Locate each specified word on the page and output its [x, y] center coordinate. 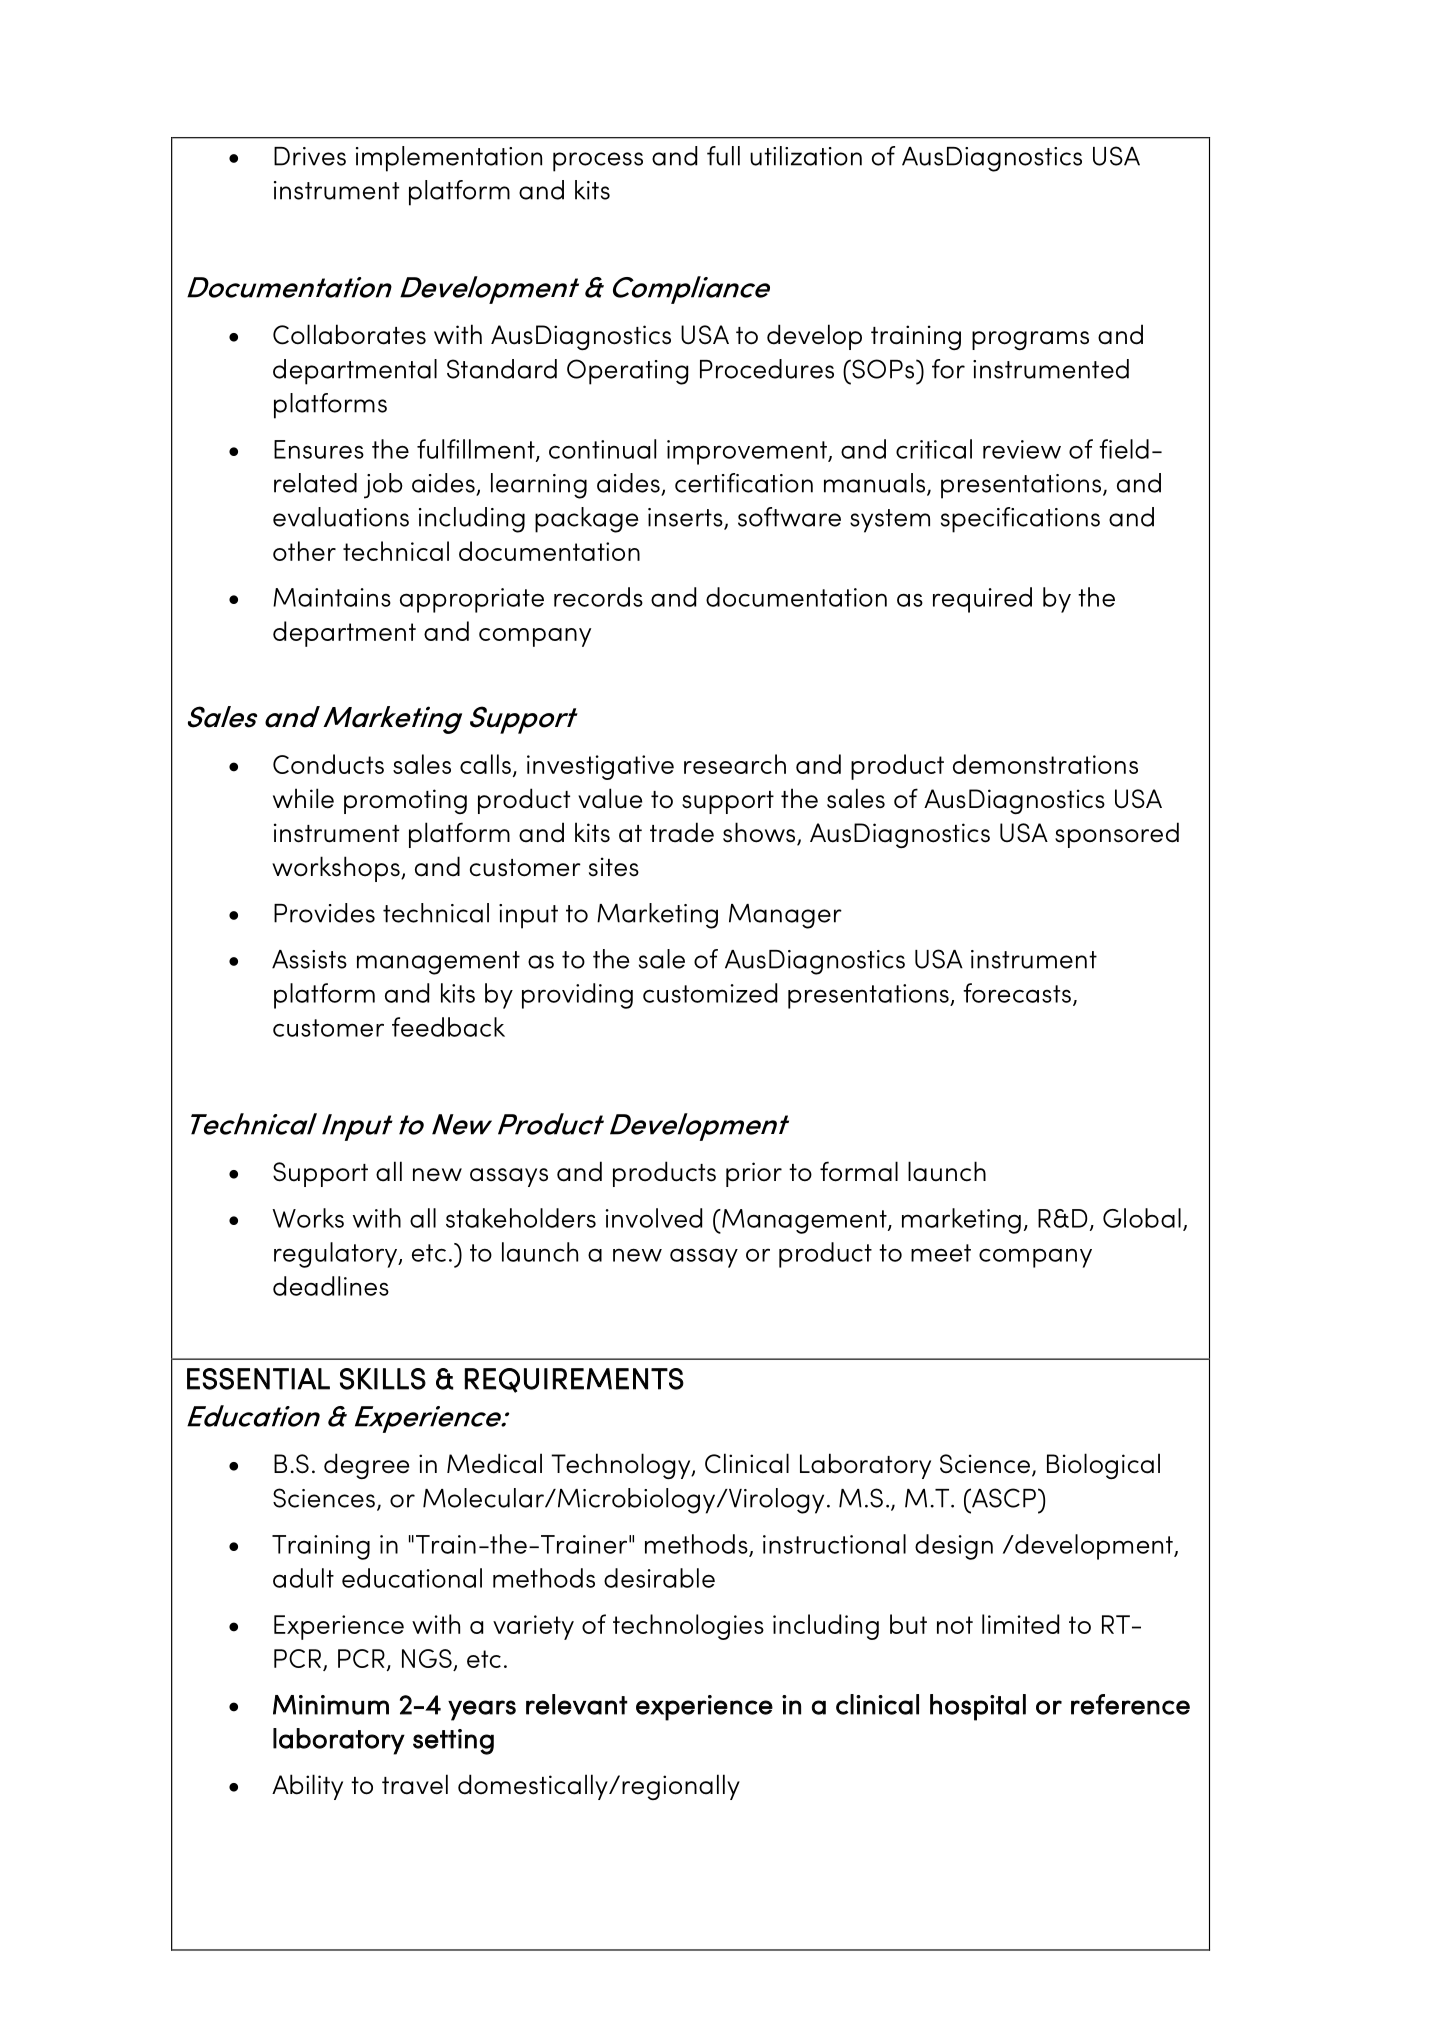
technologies [688, 1627]
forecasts [1017, 993]
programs [1030, 340]
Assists [309, 959]
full [723, 156]
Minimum [331, 1705]
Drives [310, 156]
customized [710, 993]
